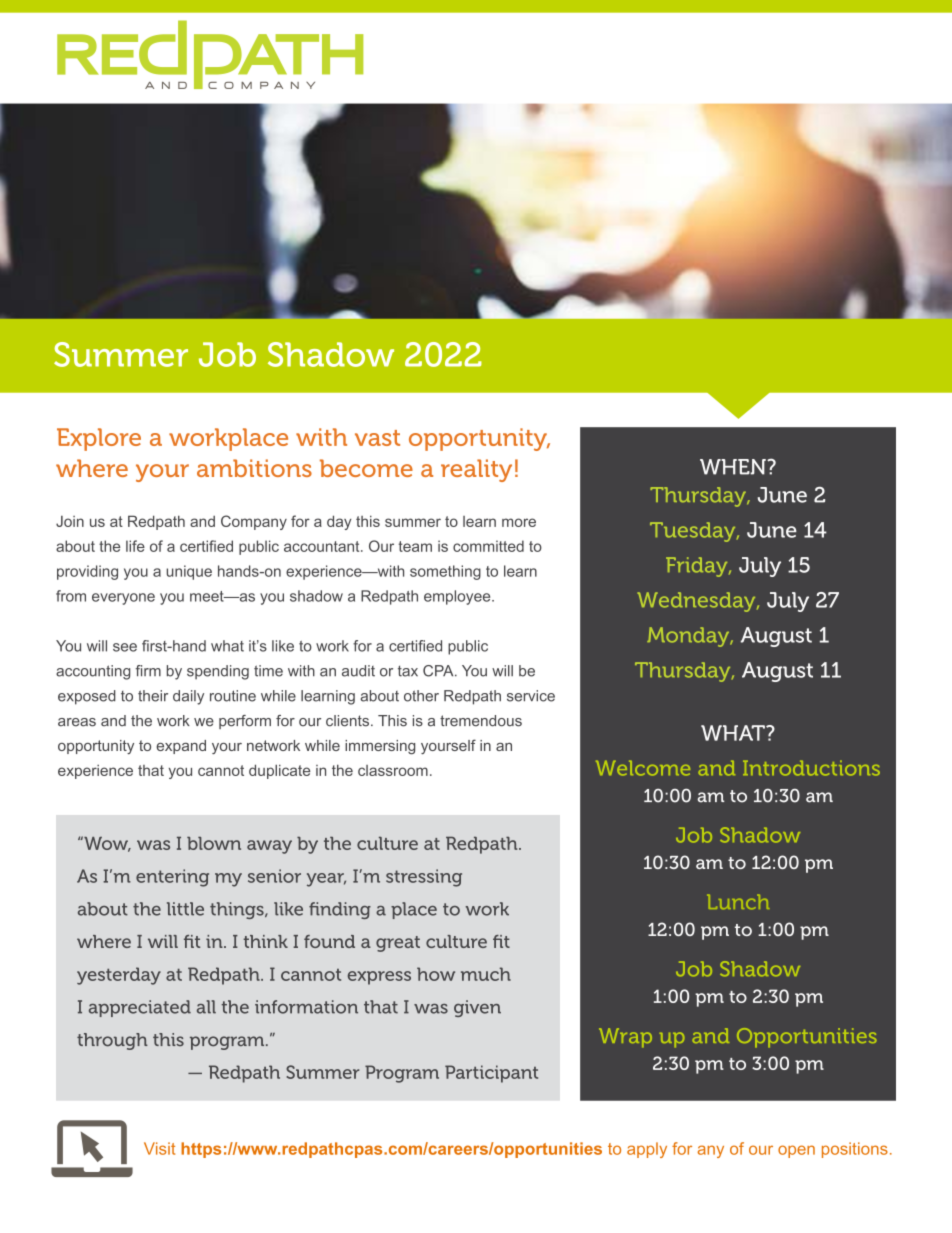 The width and height of the document is (952, 1233). Describe the element at coordinates (99, 439) in the document. I see `Explore` at that location.
